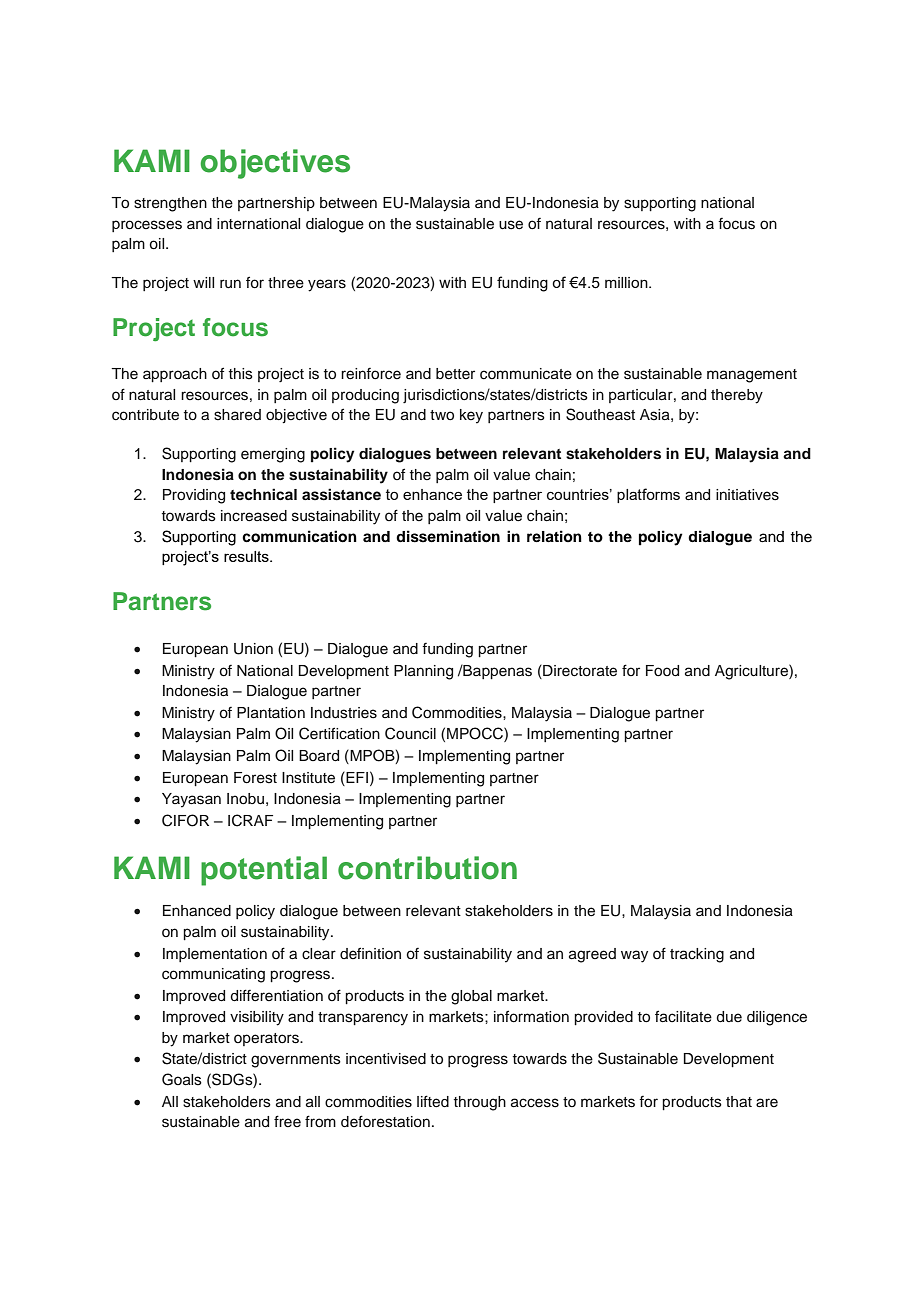 This image has width=924, height=1308. What do you see at coordinates (237, 415) in the image?
I see `shared` at bounding box center [237, 415].
